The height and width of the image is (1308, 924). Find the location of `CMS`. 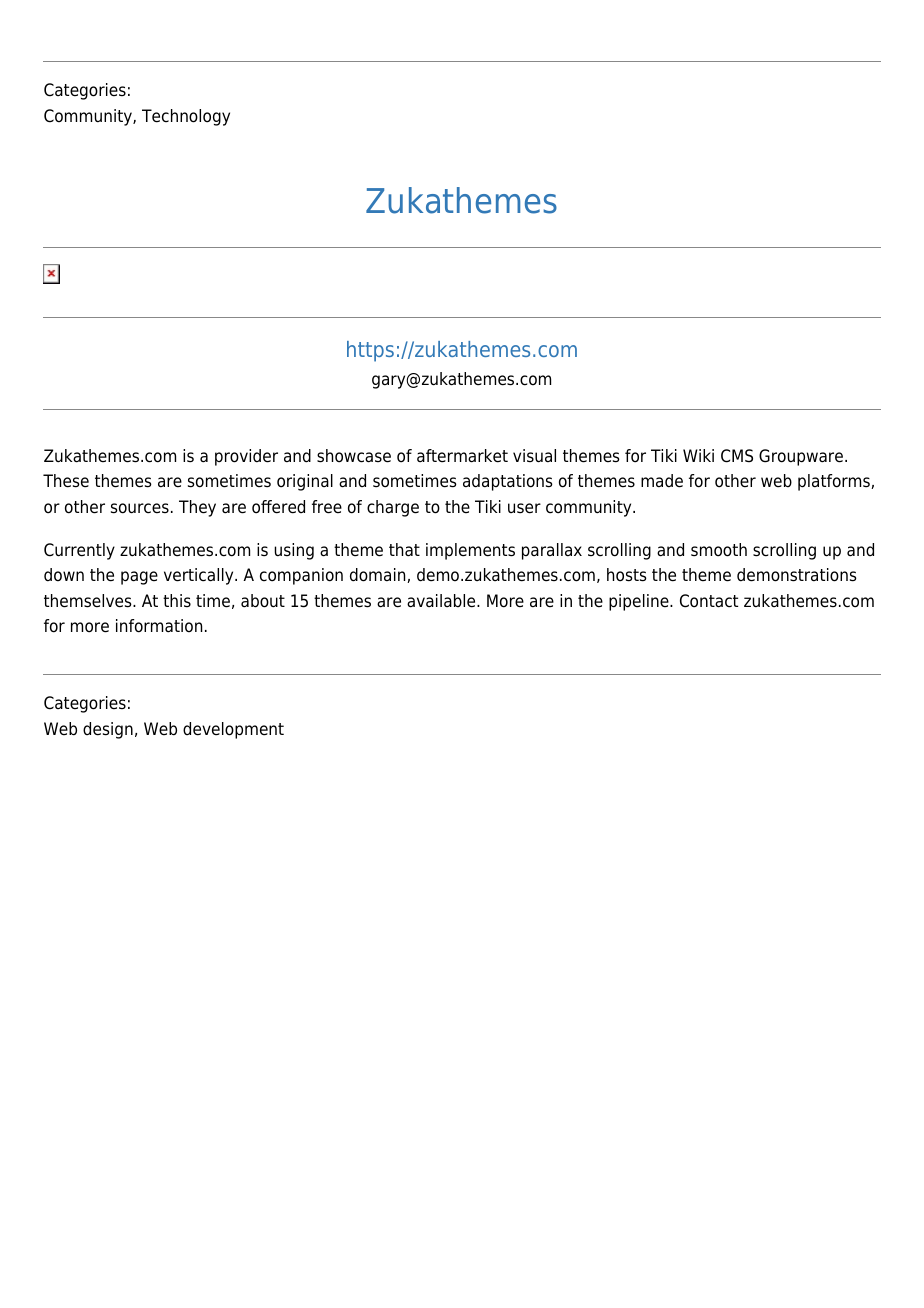

CMS is located at coordinates (737, 456).
